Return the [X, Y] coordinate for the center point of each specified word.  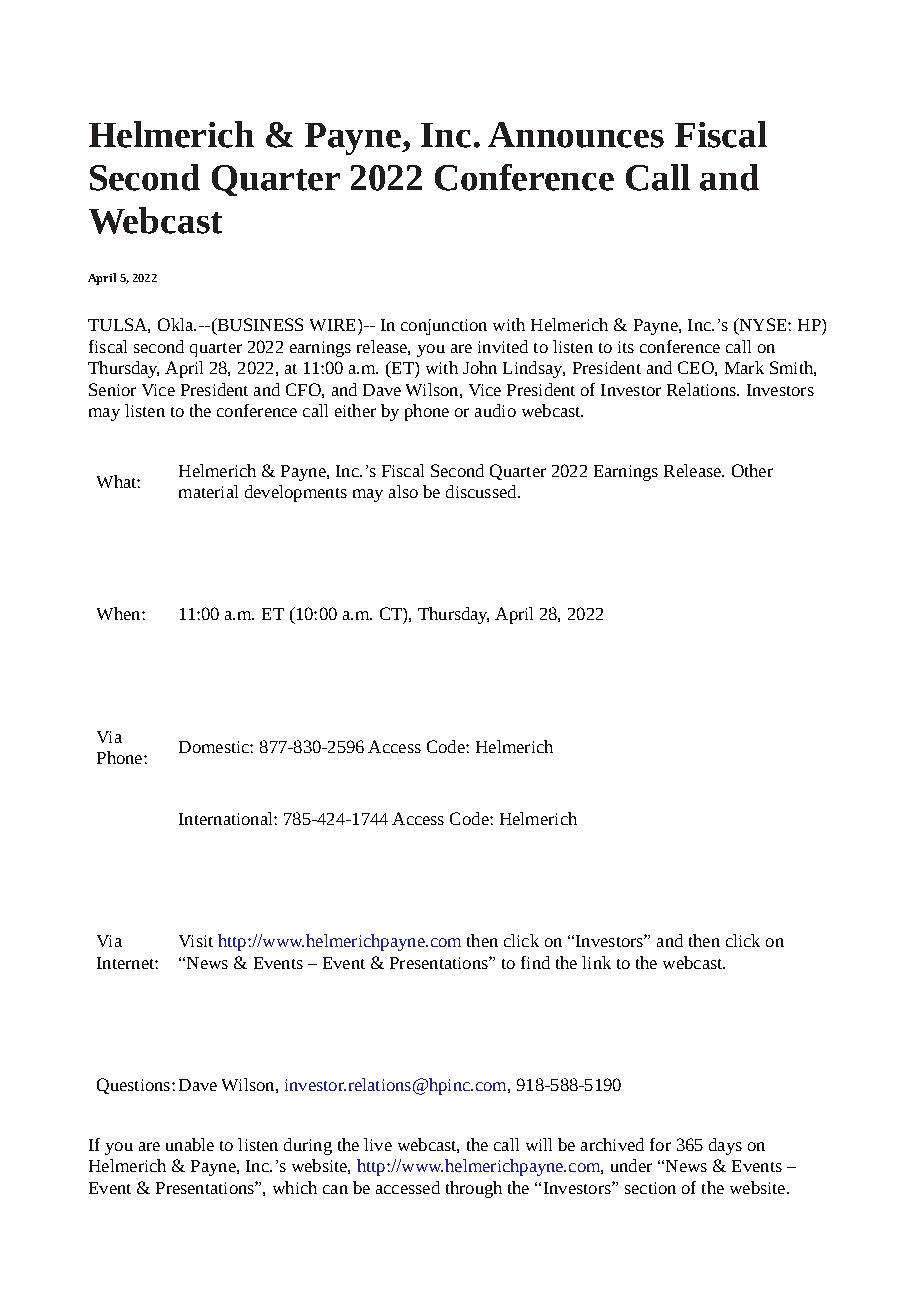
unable [190, 1144]
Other [752, 470]
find [535, 962]
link [596, 962]
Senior [112, 389]
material [208, 491]
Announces [576, 135]
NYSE [763, 326]
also [403, 491]
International [227, 818]
